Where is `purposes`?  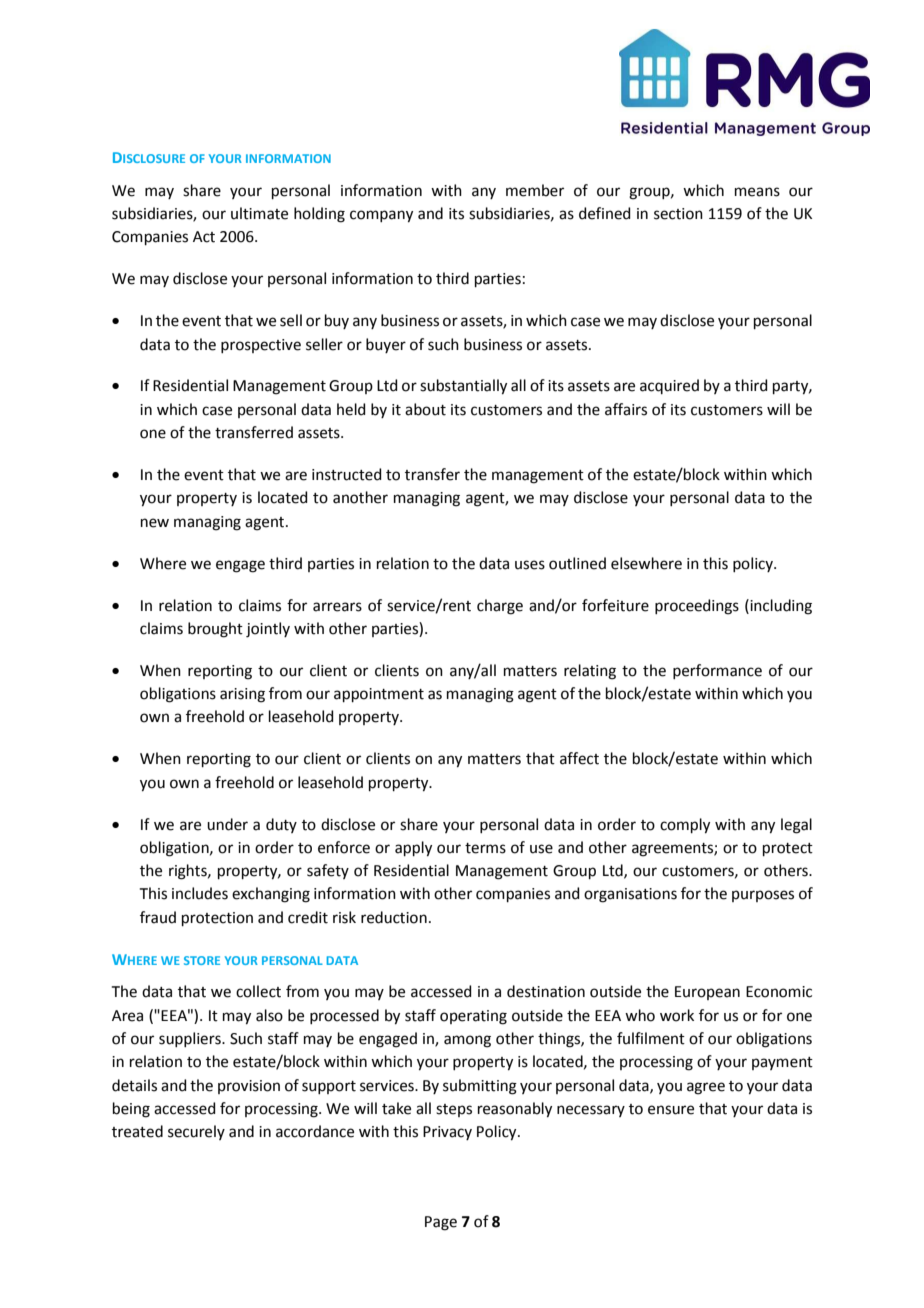
purposes is located at coordinates (763, 896).
